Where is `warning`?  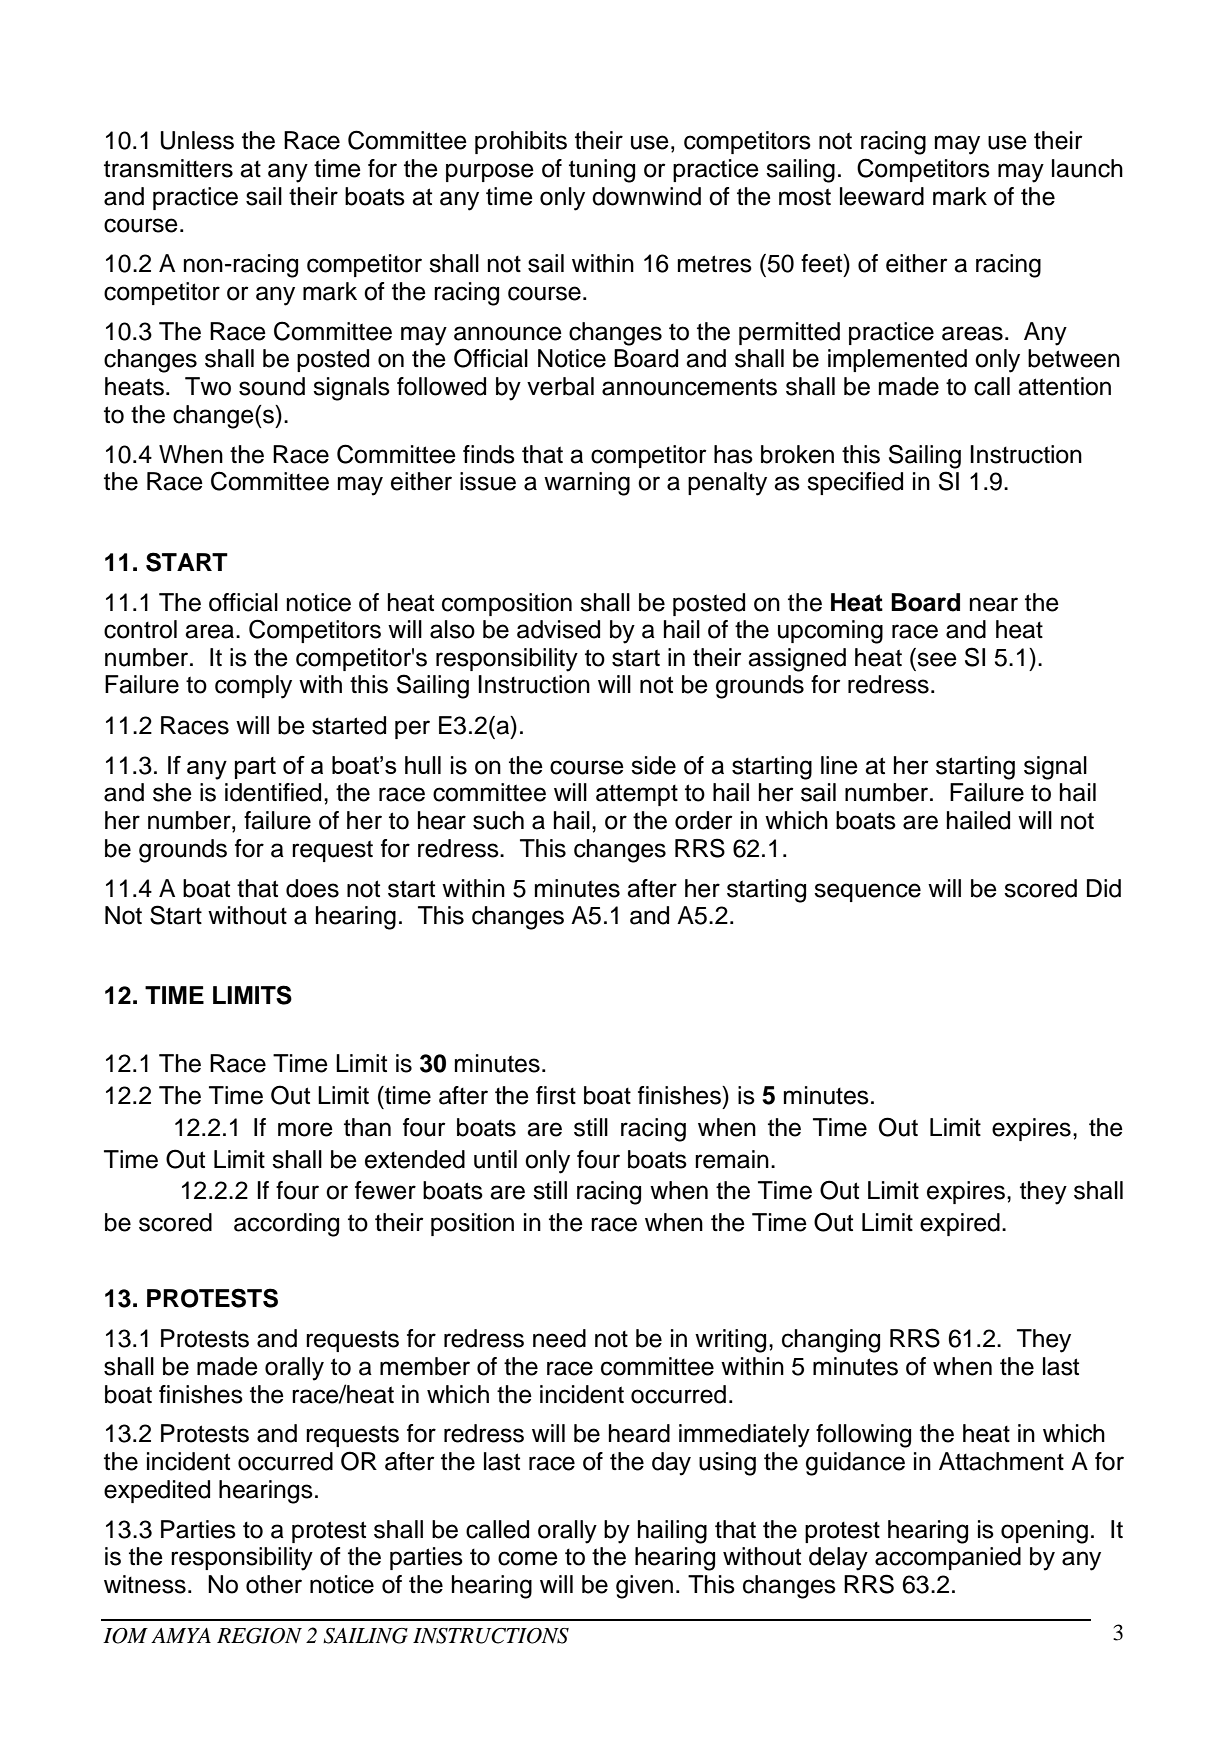 warning is located at coordinates (587, 484).
